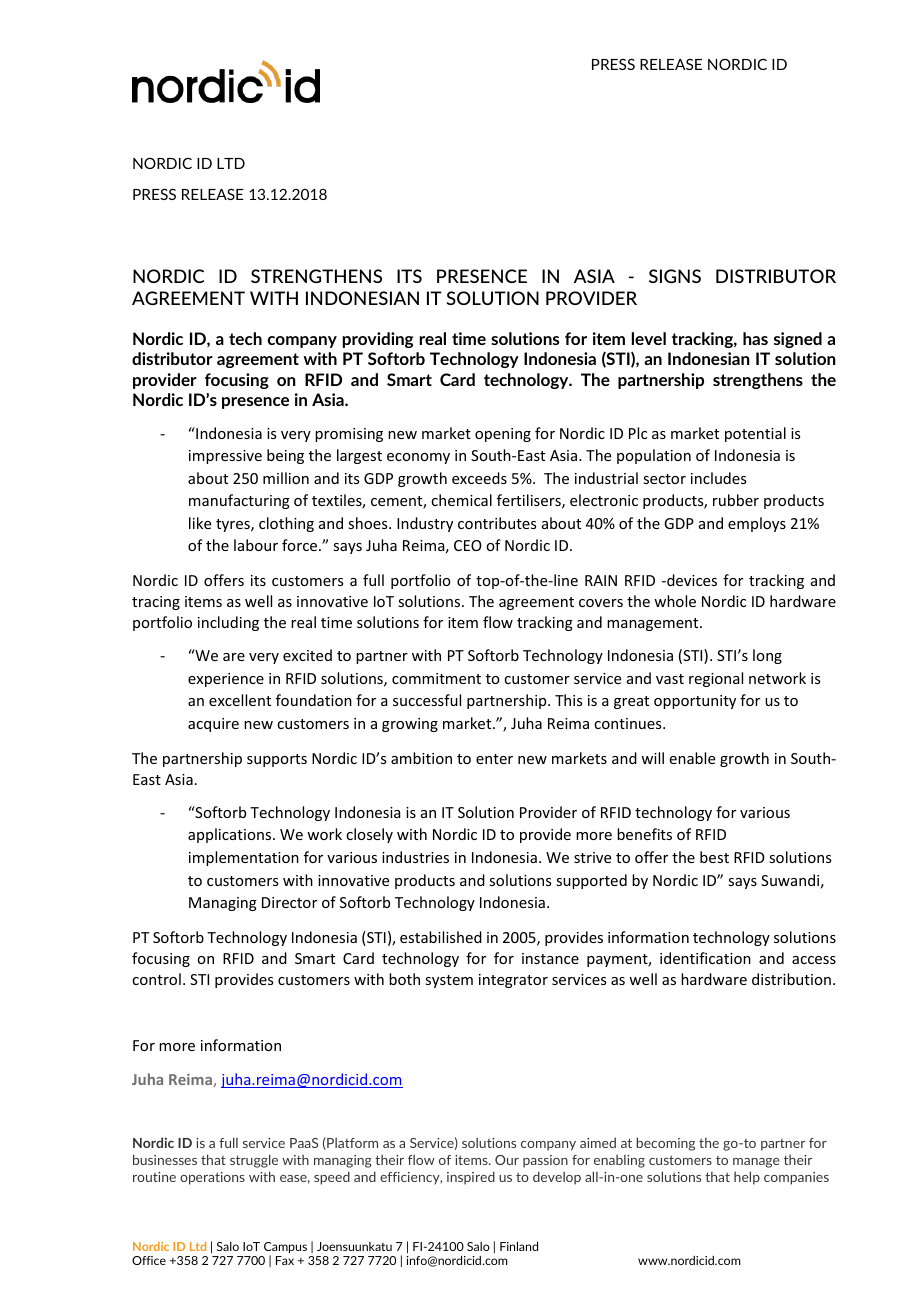 The image size is (924, 1308). I want to click on has, so click(755, 338).
